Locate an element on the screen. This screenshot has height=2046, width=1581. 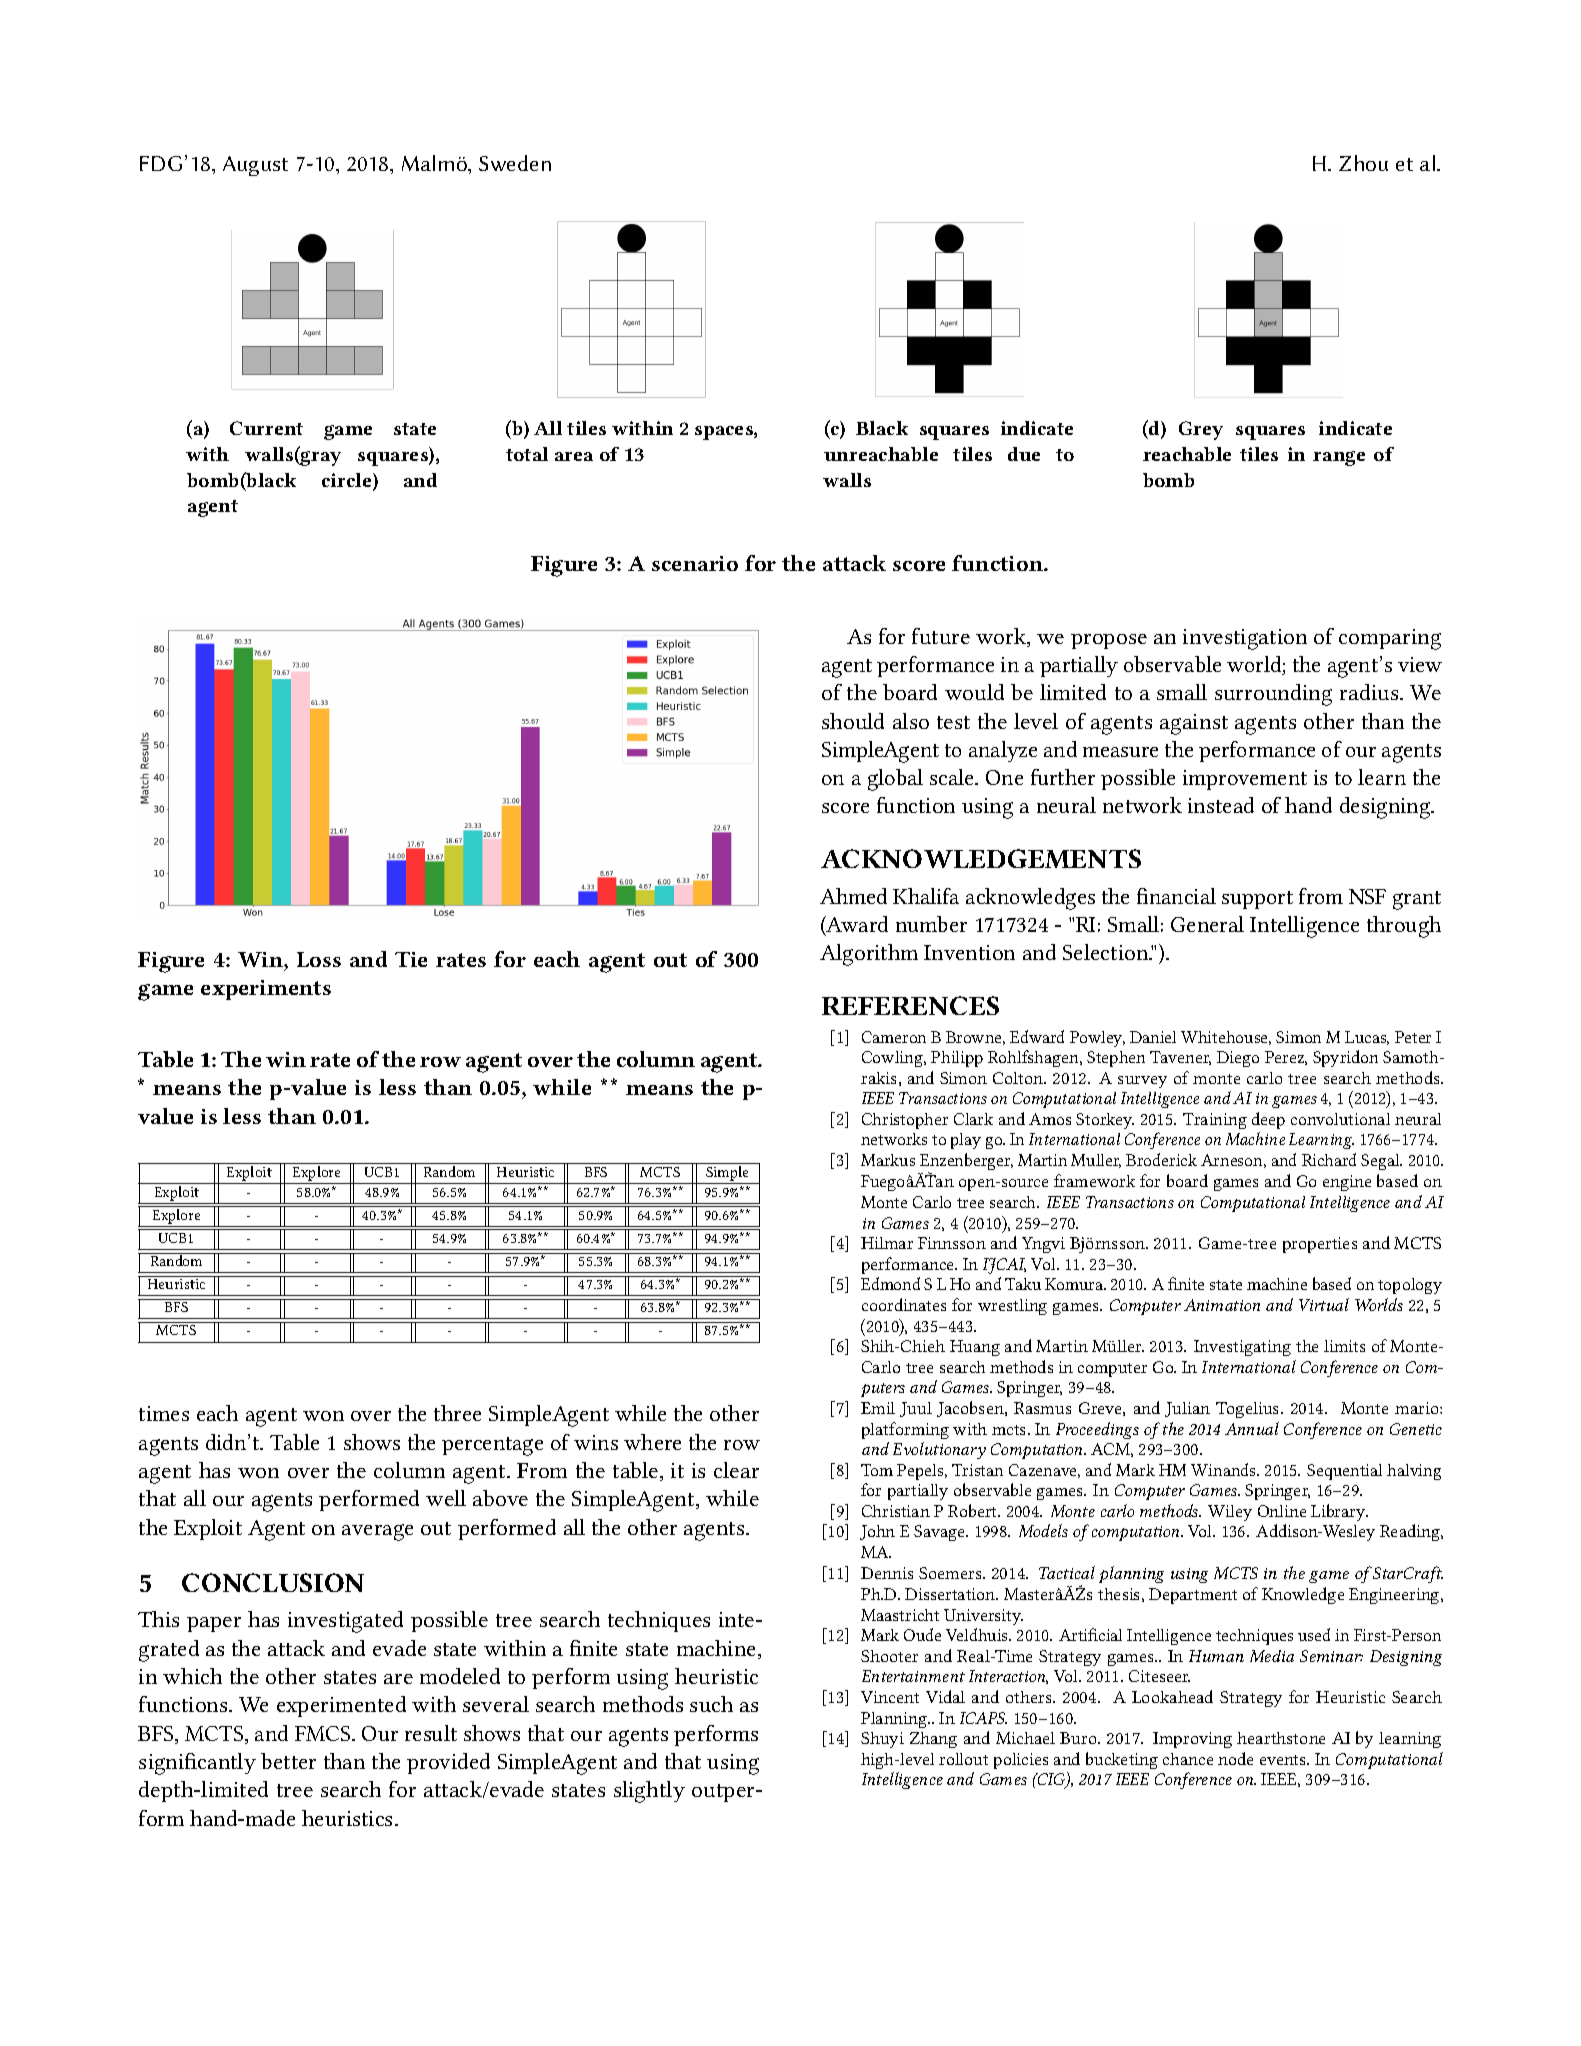
circle is located at coordinates (348, 481).
